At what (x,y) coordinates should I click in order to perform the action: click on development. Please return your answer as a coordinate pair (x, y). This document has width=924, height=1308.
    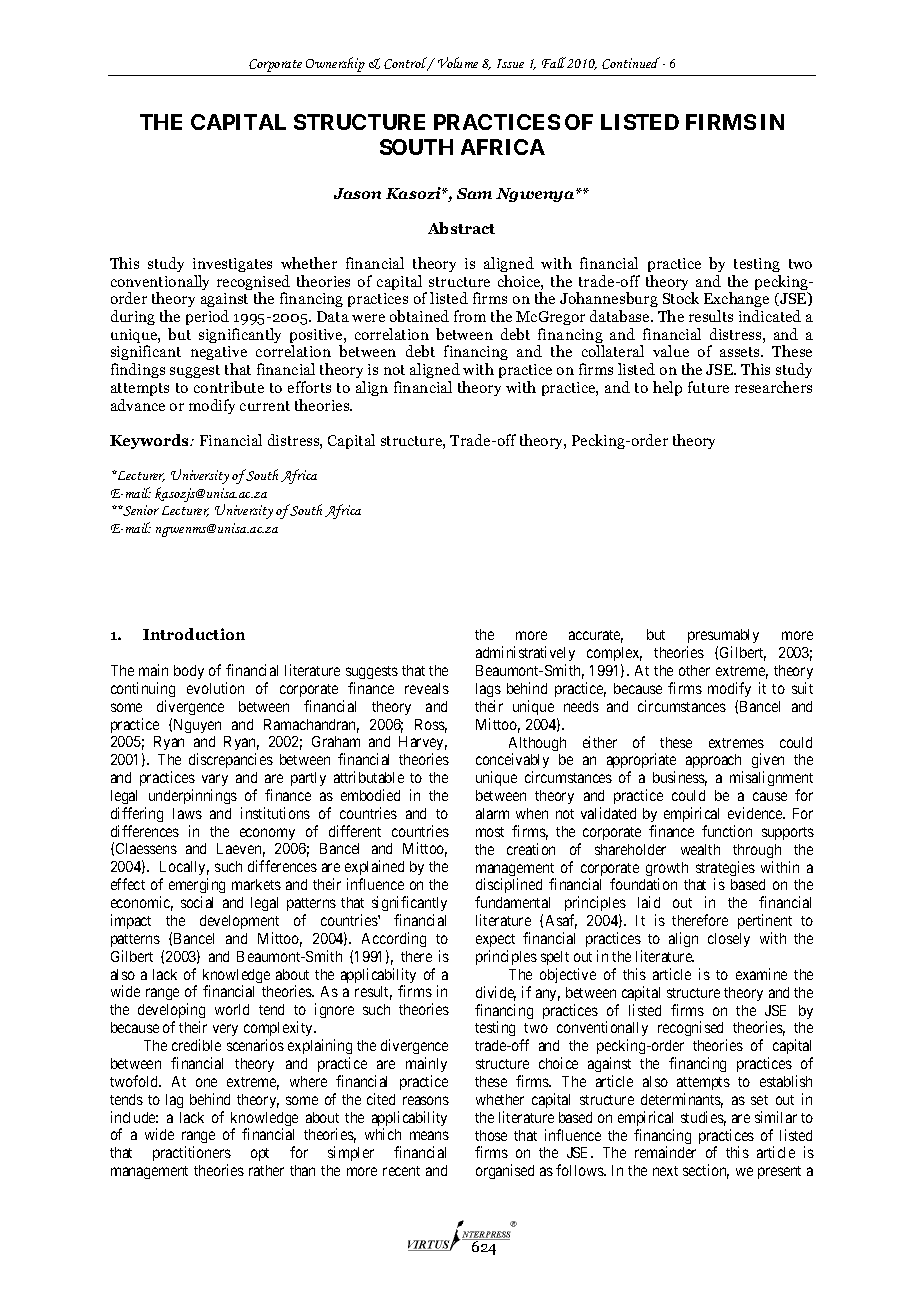
    Looking at the image, I should click on (239, 922).
